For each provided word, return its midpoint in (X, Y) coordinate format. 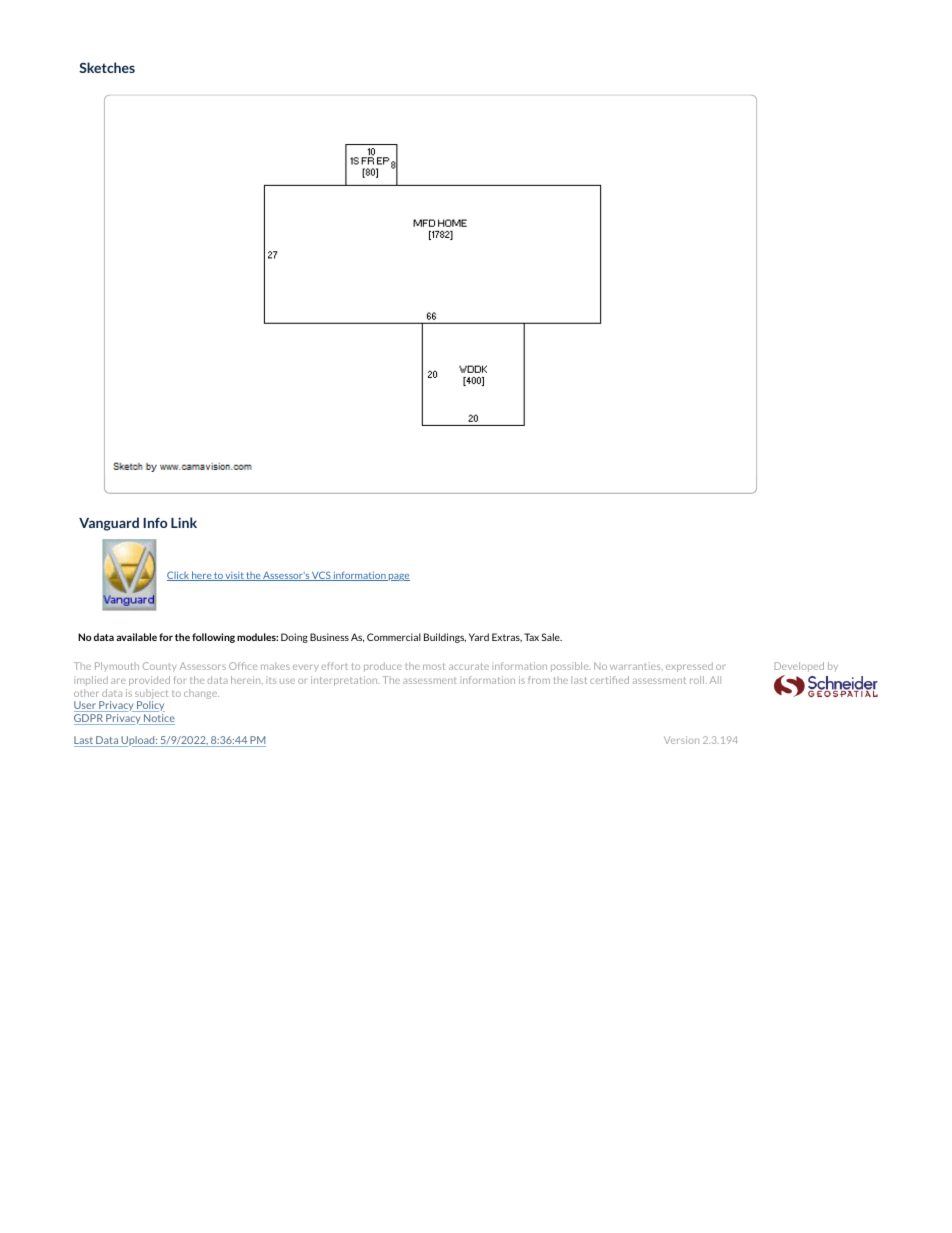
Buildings (445, 638)
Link (184, 522)
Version (681, 740)
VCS (321, 576)
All (715, 680)
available (136, 637)
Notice (158, 719)
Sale (552, 637)
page (398, 577)
